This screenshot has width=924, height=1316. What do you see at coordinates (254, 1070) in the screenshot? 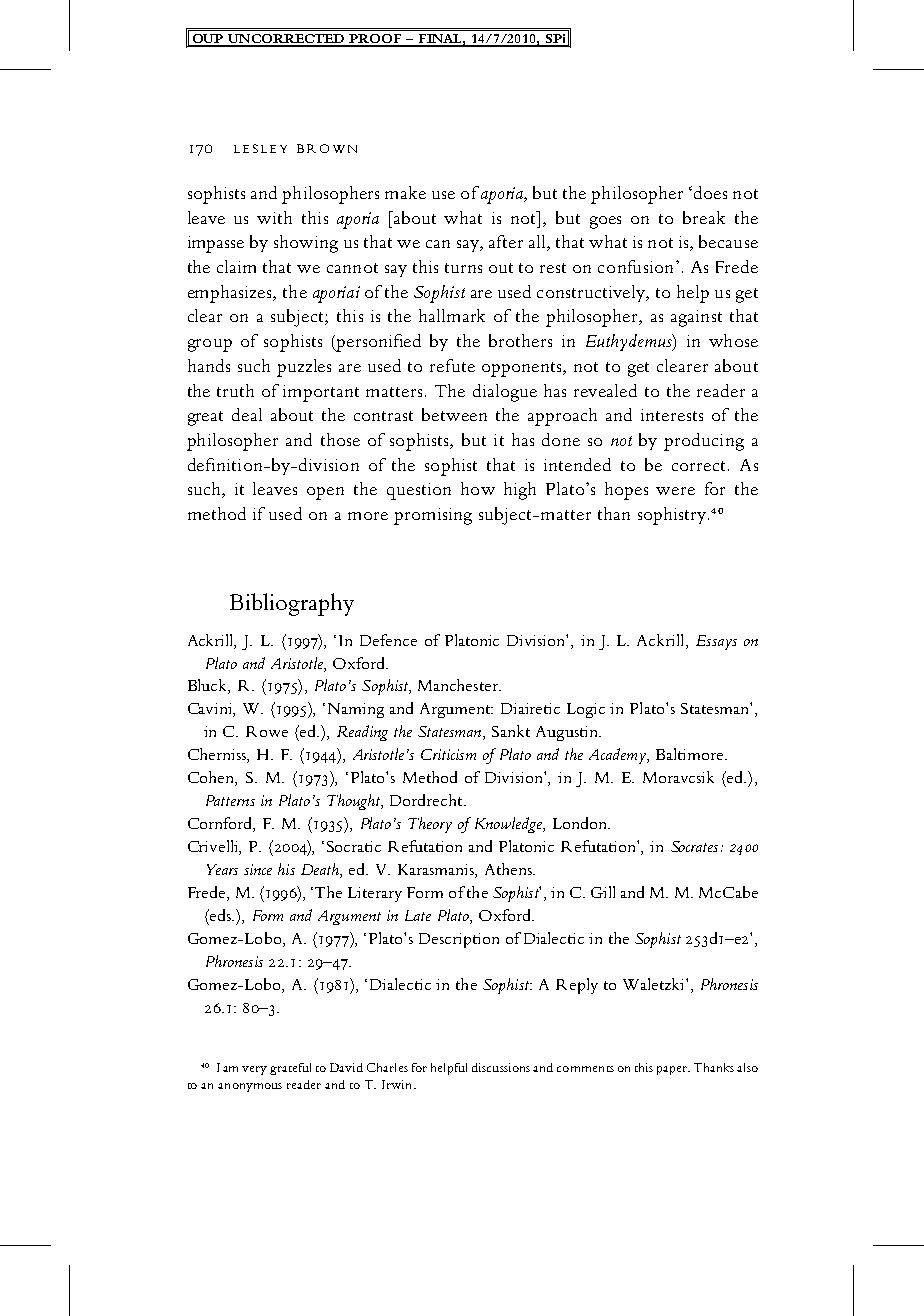
I see `very` at bounding box center [254, 1070].
